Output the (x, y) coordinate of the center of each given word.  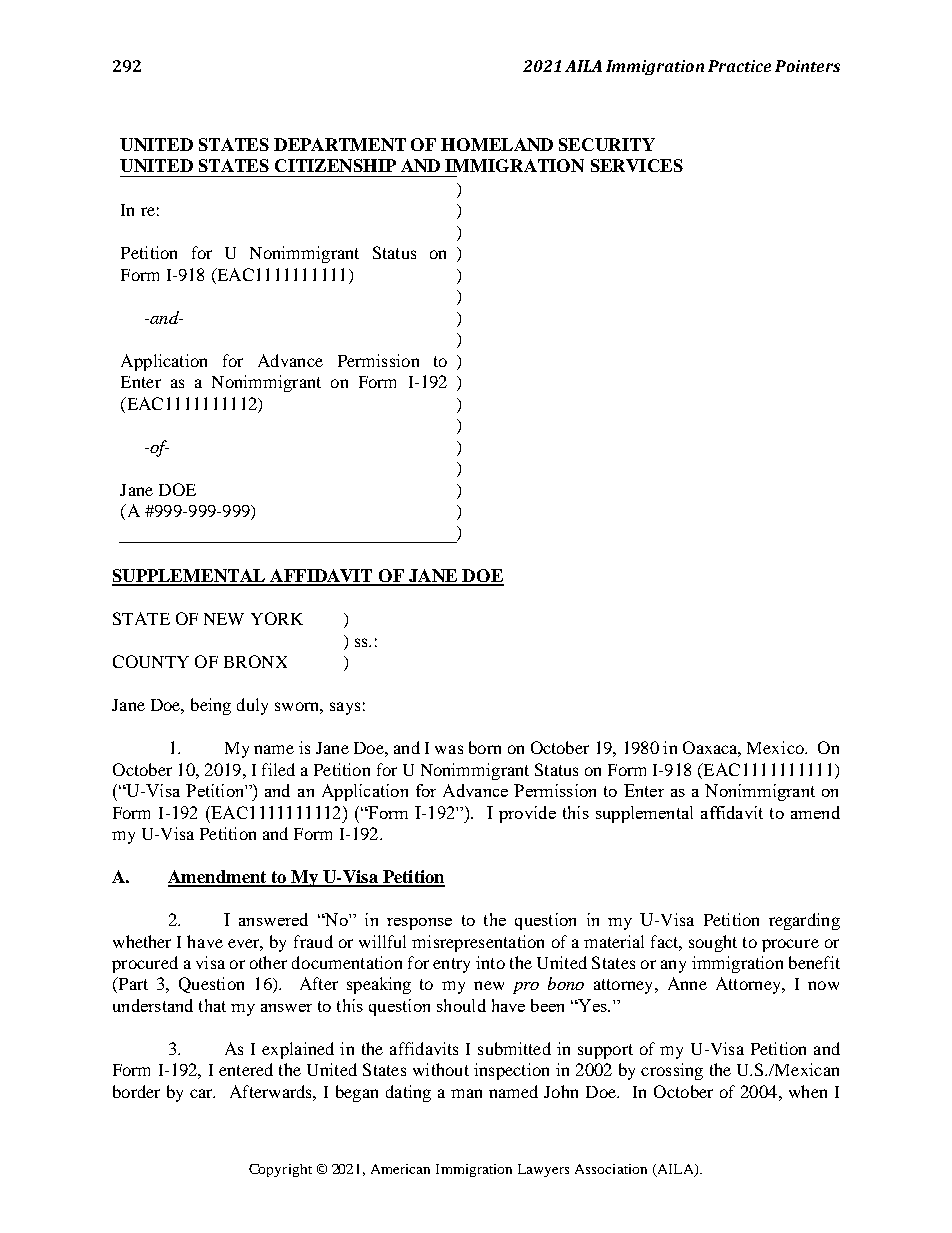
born (485, 747)
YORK (277, 618)
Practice (739, 66)
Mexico (776, 747)
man (466, 1093)
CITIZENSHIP (335, 165)
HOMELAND (497, 144)
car (202, 1093)
